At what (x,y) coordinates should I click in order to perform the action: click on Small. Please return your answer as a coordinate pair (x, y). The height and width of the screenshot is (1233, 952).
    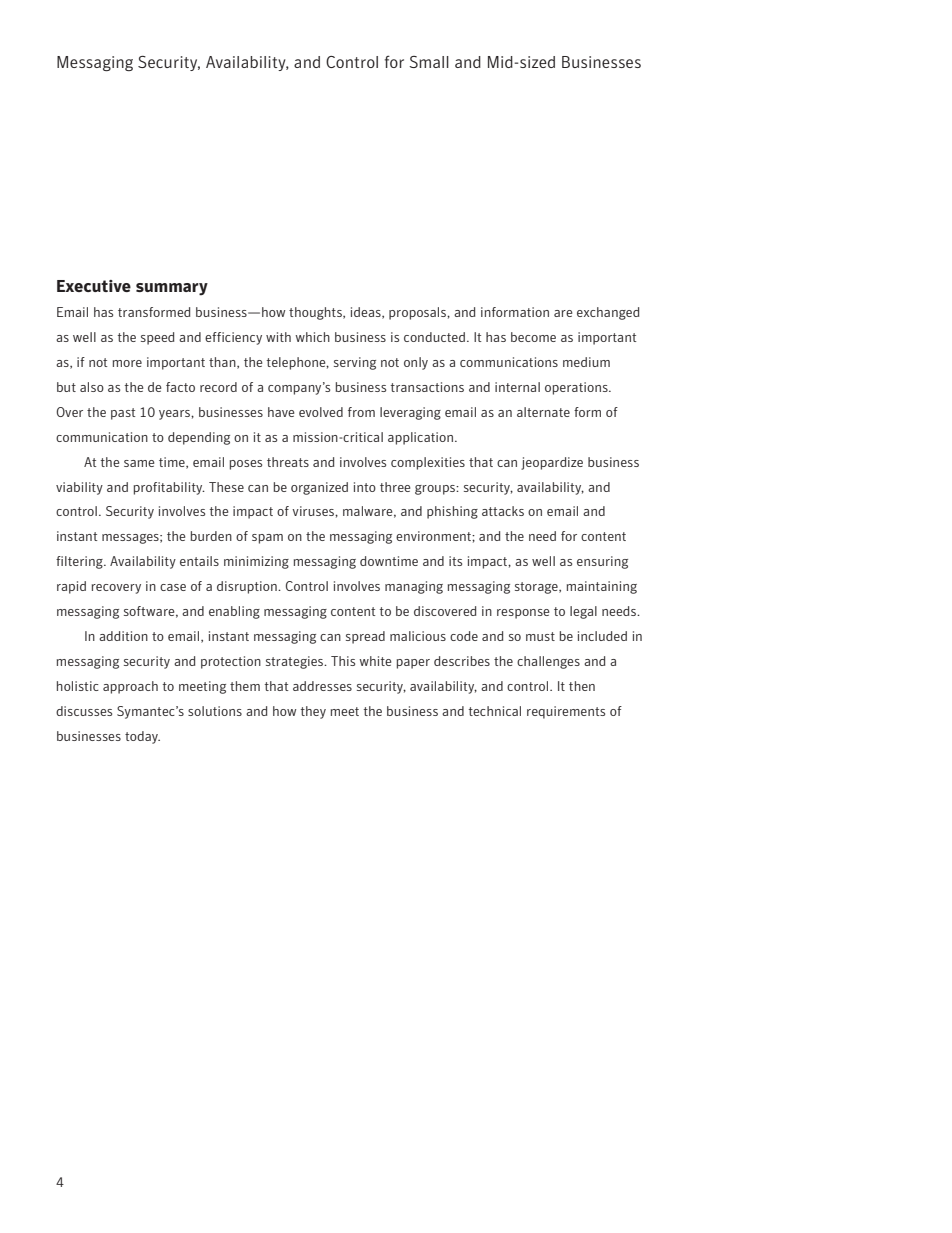
    Looking at the image, I should click on (429, 62).
